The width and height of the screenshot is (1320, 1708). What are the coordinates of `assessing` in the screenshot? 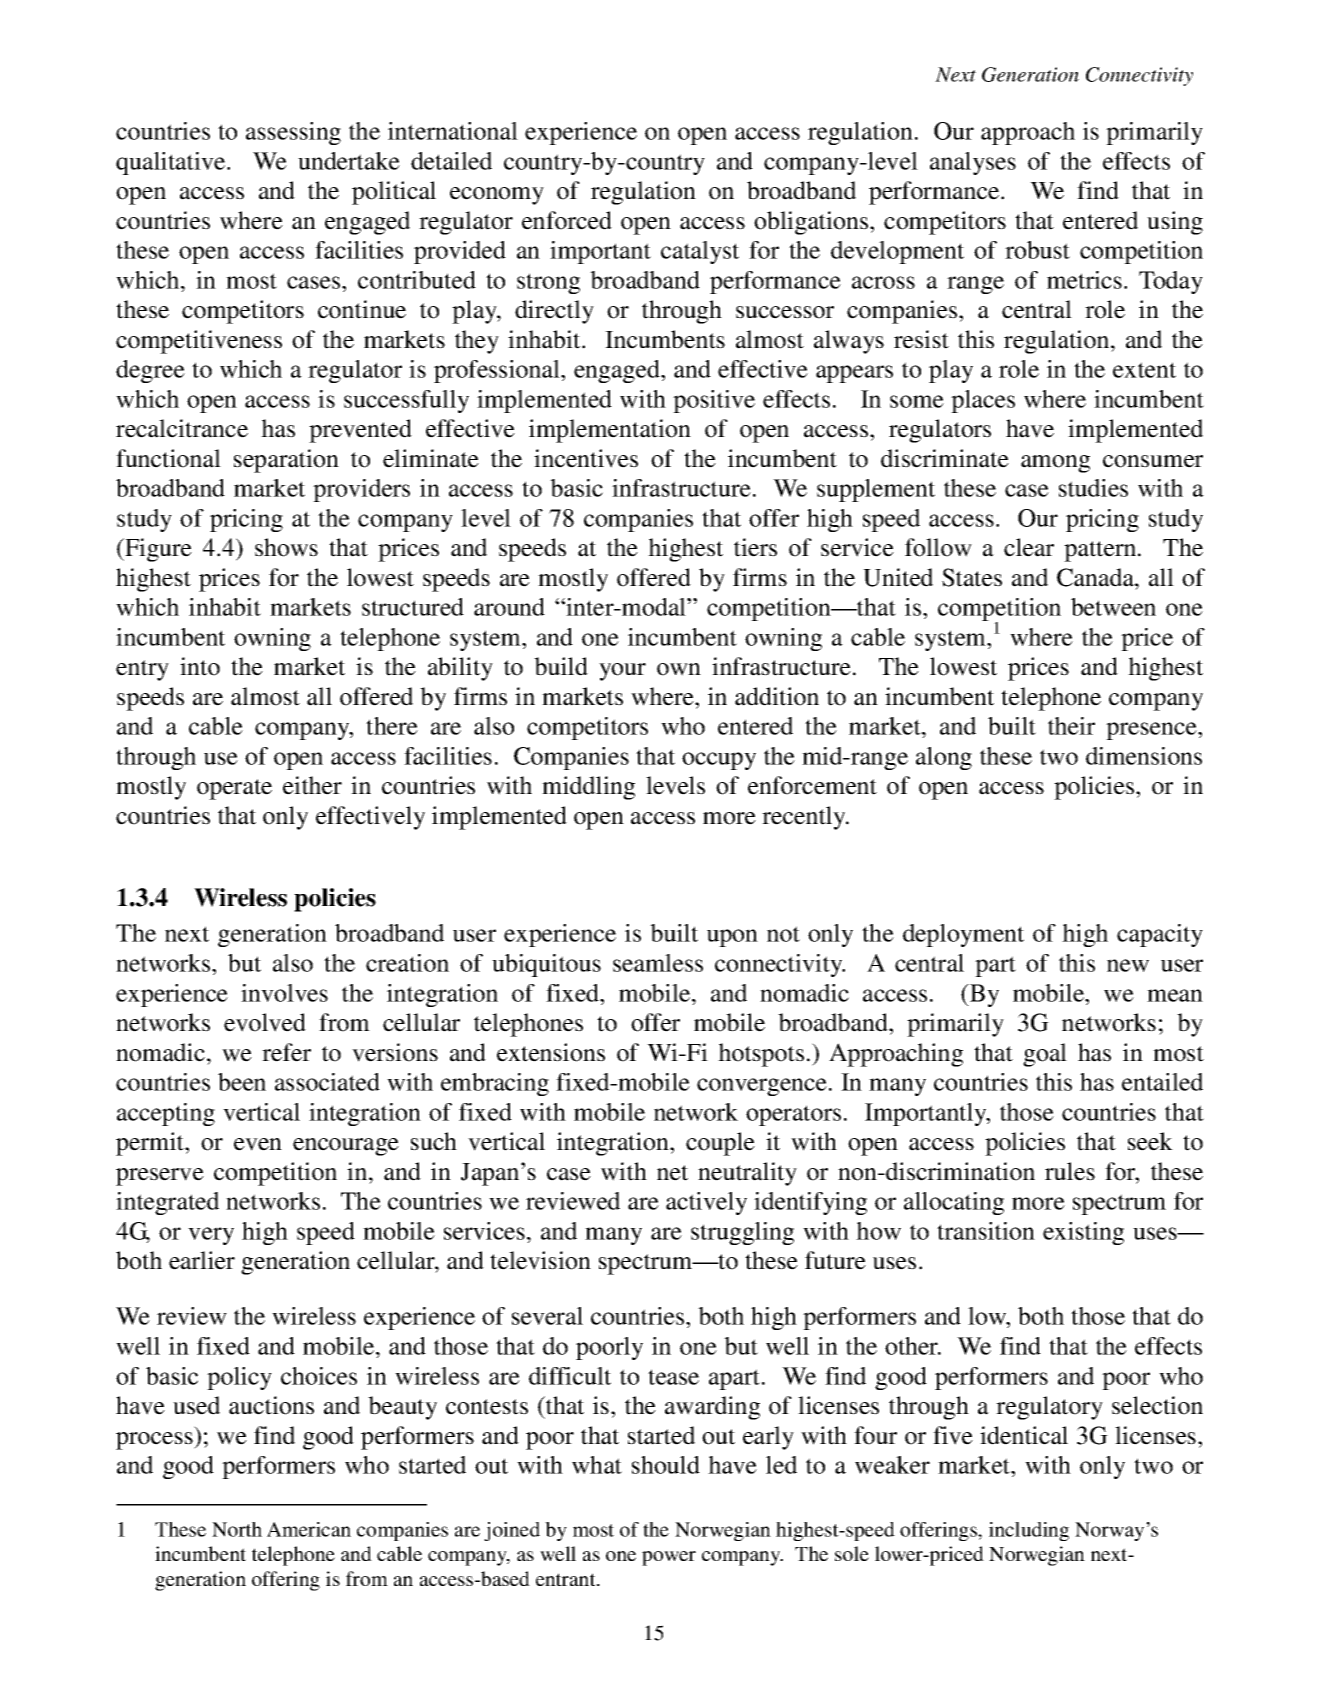 It's located at (293, 133).
